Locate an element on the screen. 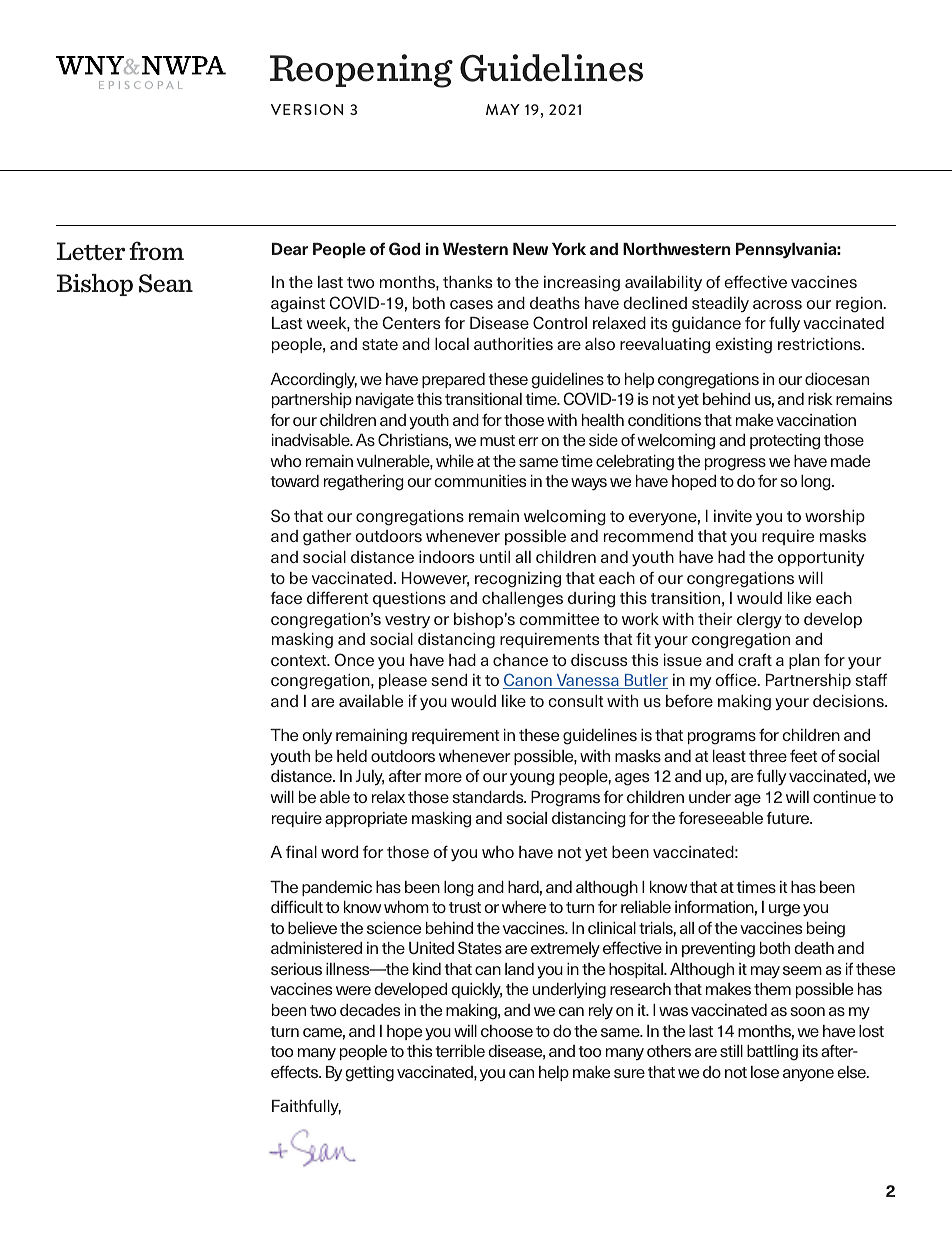 This screenshot has height=1233, width=952. opportunity is located at coordinates (821, 559).
